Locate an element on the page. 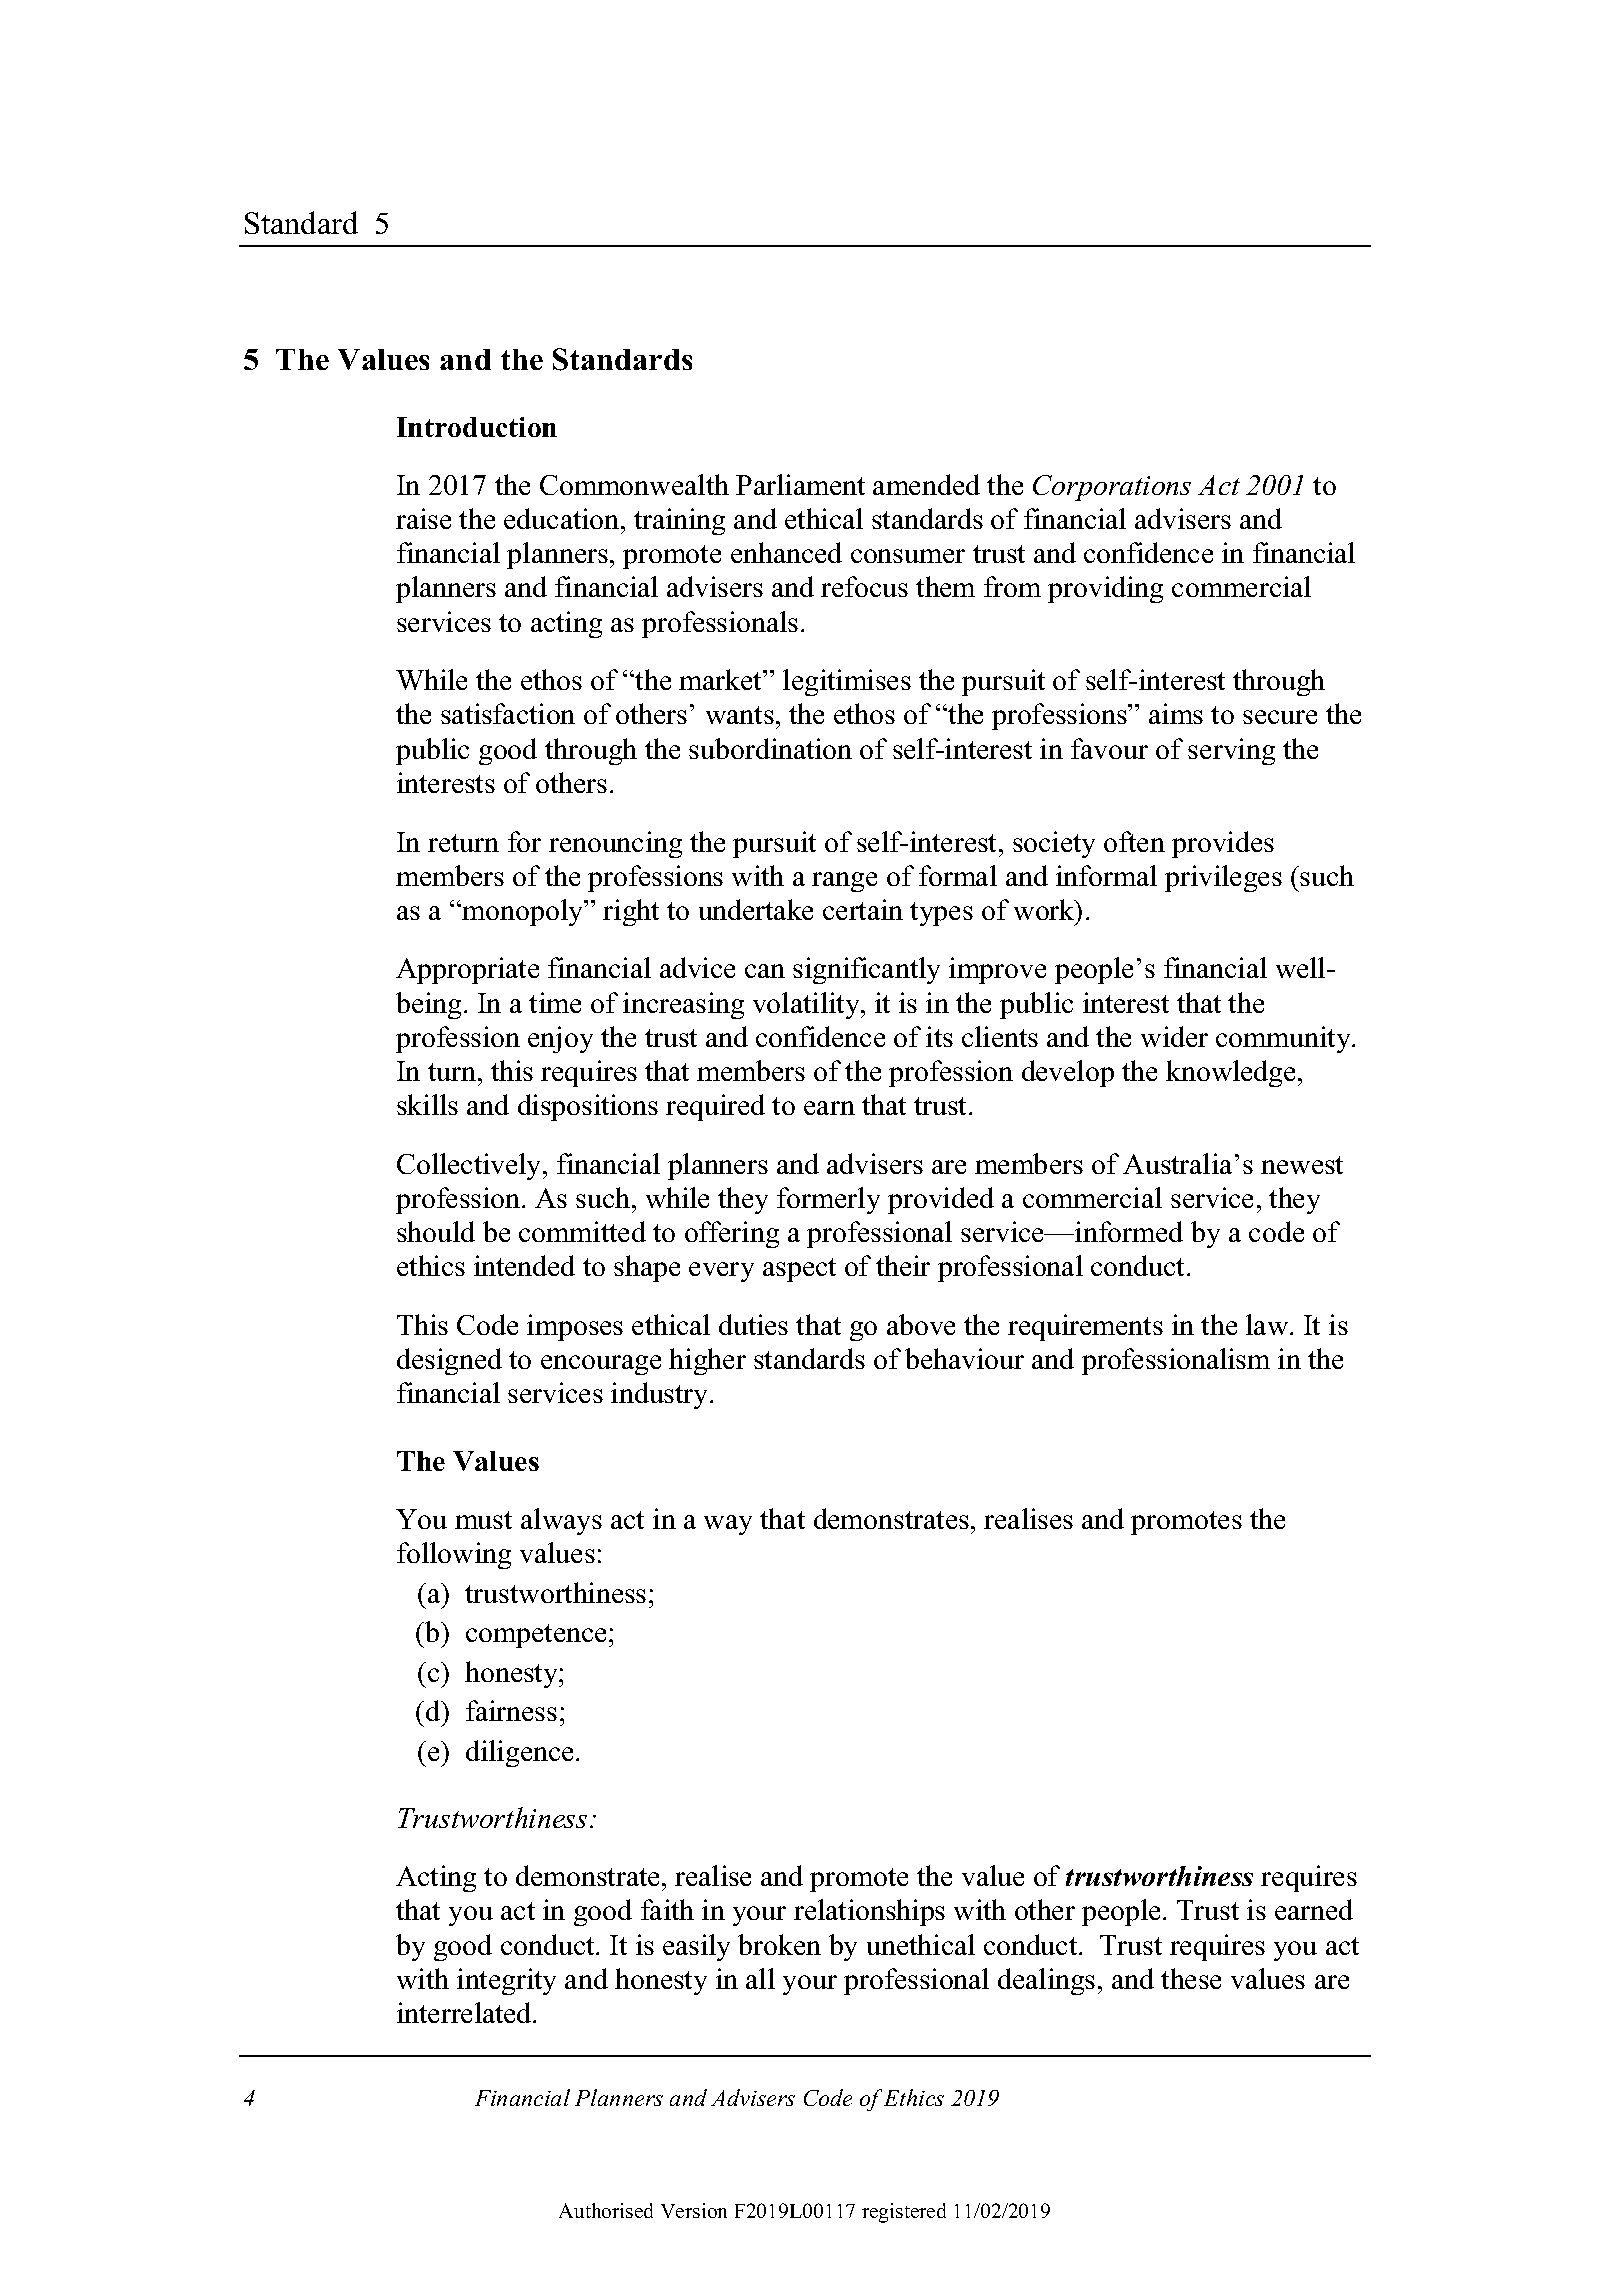 Image resolution: width=1610 pixels, height=2277 pixels. diligence is located at coordinates (519, 1753).
